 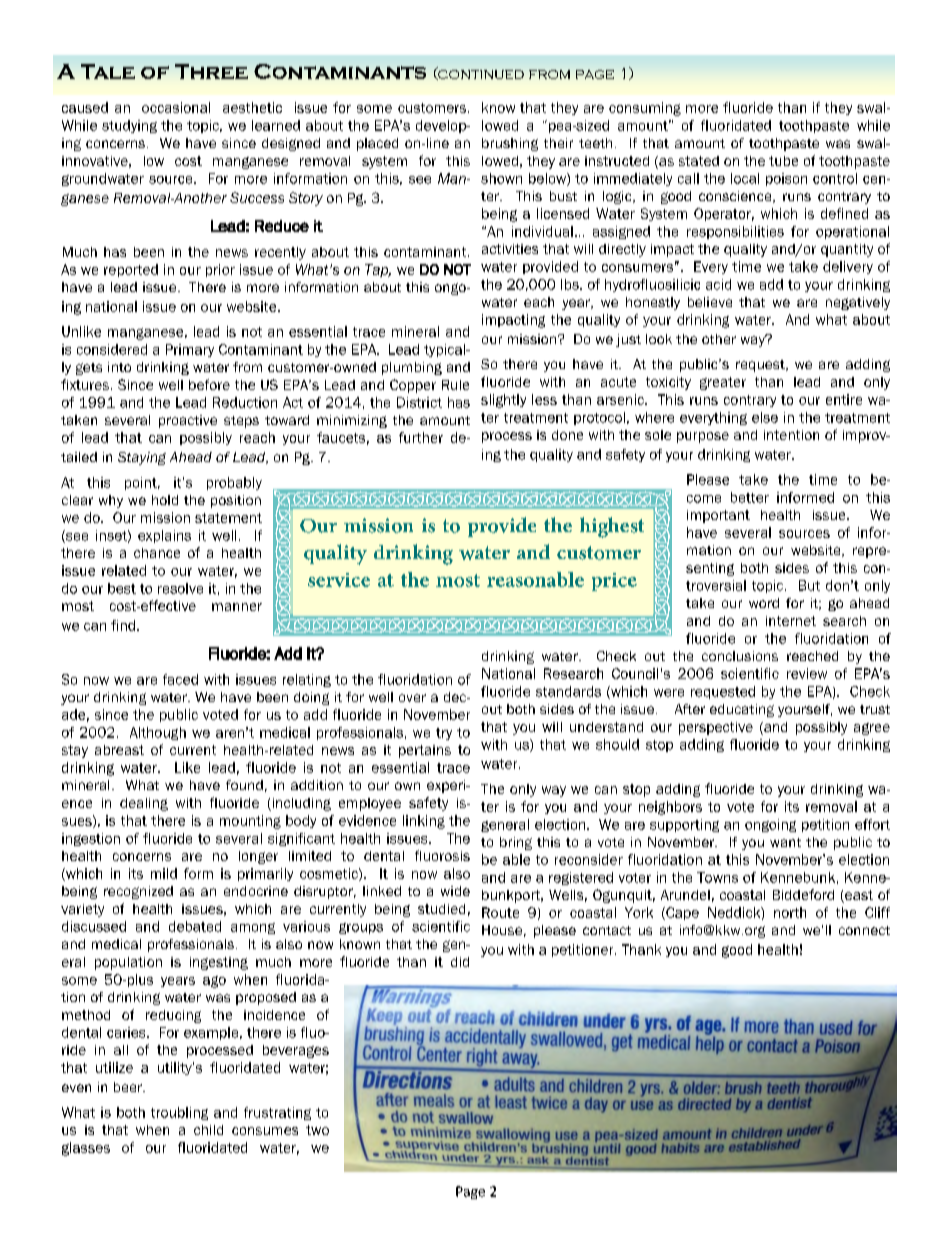 I want to click on occasional, so click(x=176, y=107).
